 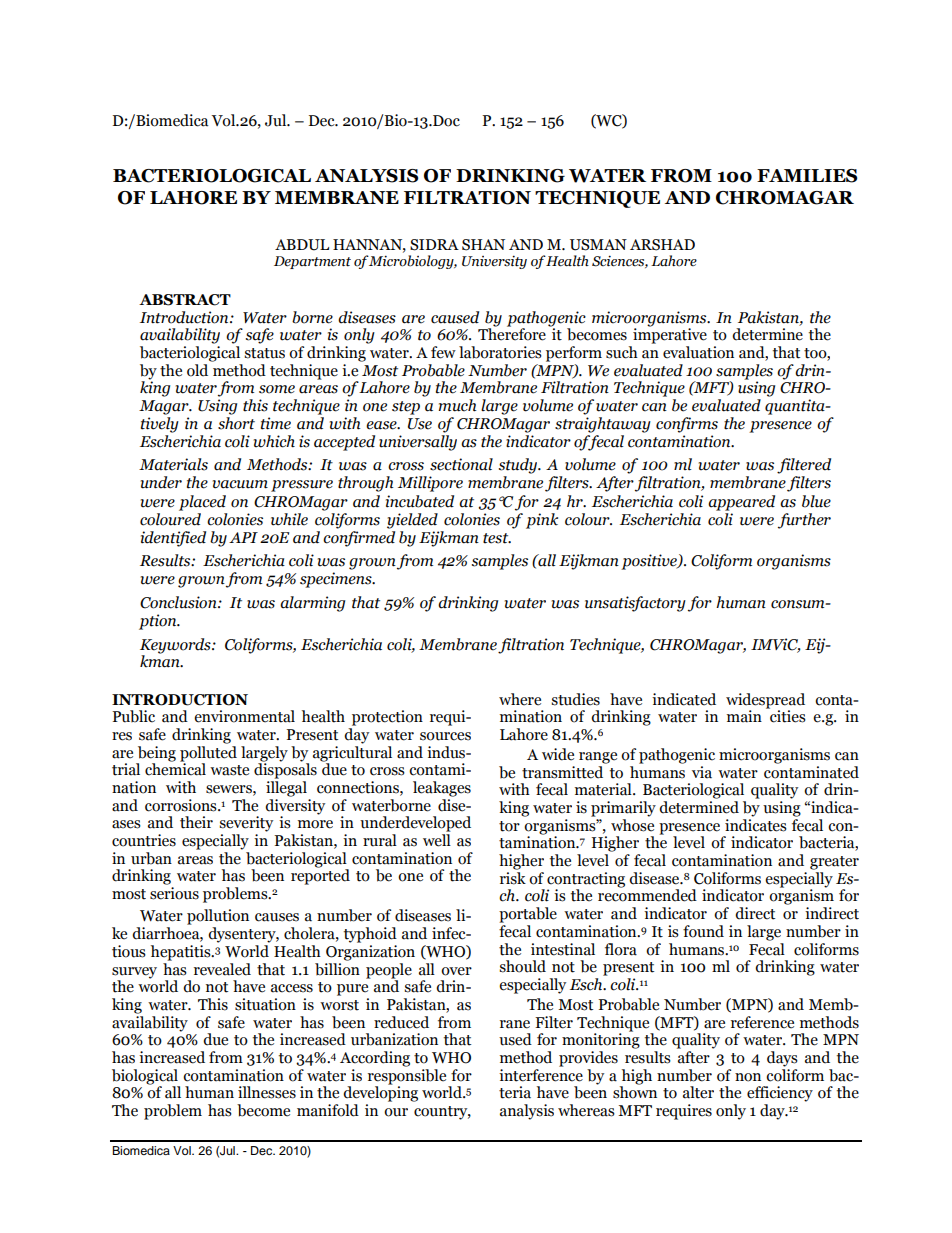 I want to click on SHAN, so click(x=483, y=245).
